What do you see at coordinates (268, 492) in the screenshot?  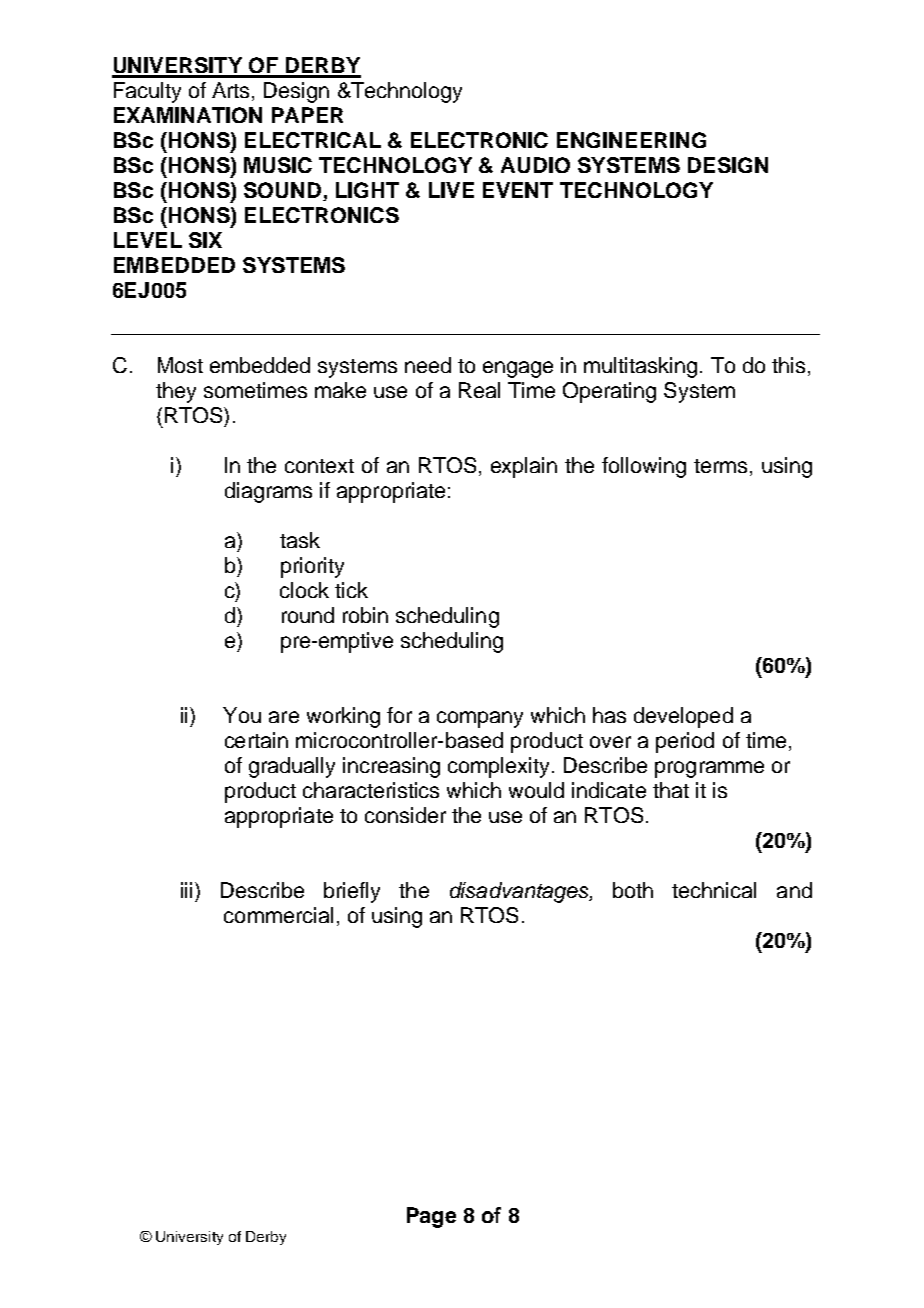 I see `diagrams` at bounding box center [268, 492].
